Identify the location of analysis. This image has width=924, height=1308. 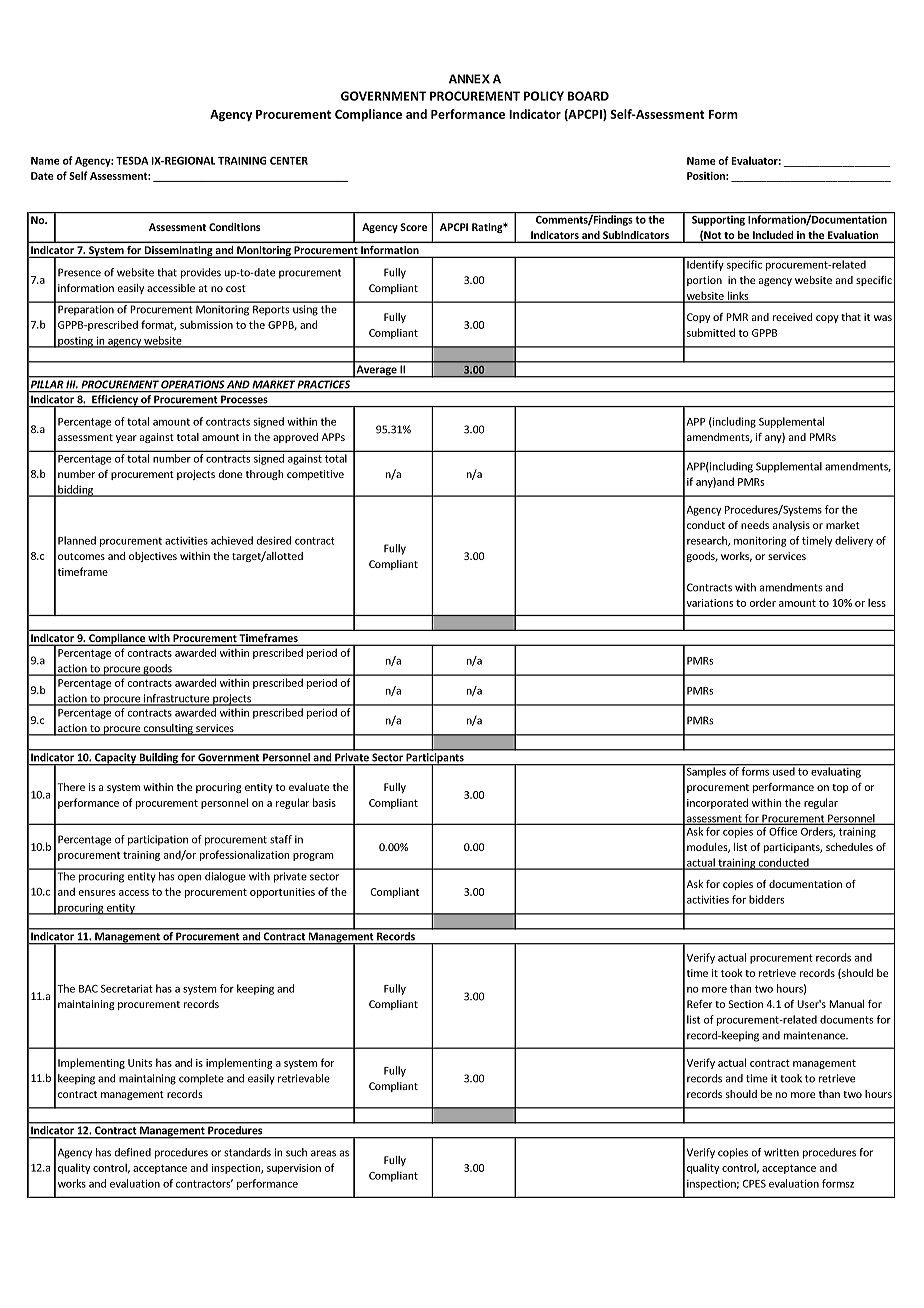
(791, 526).
